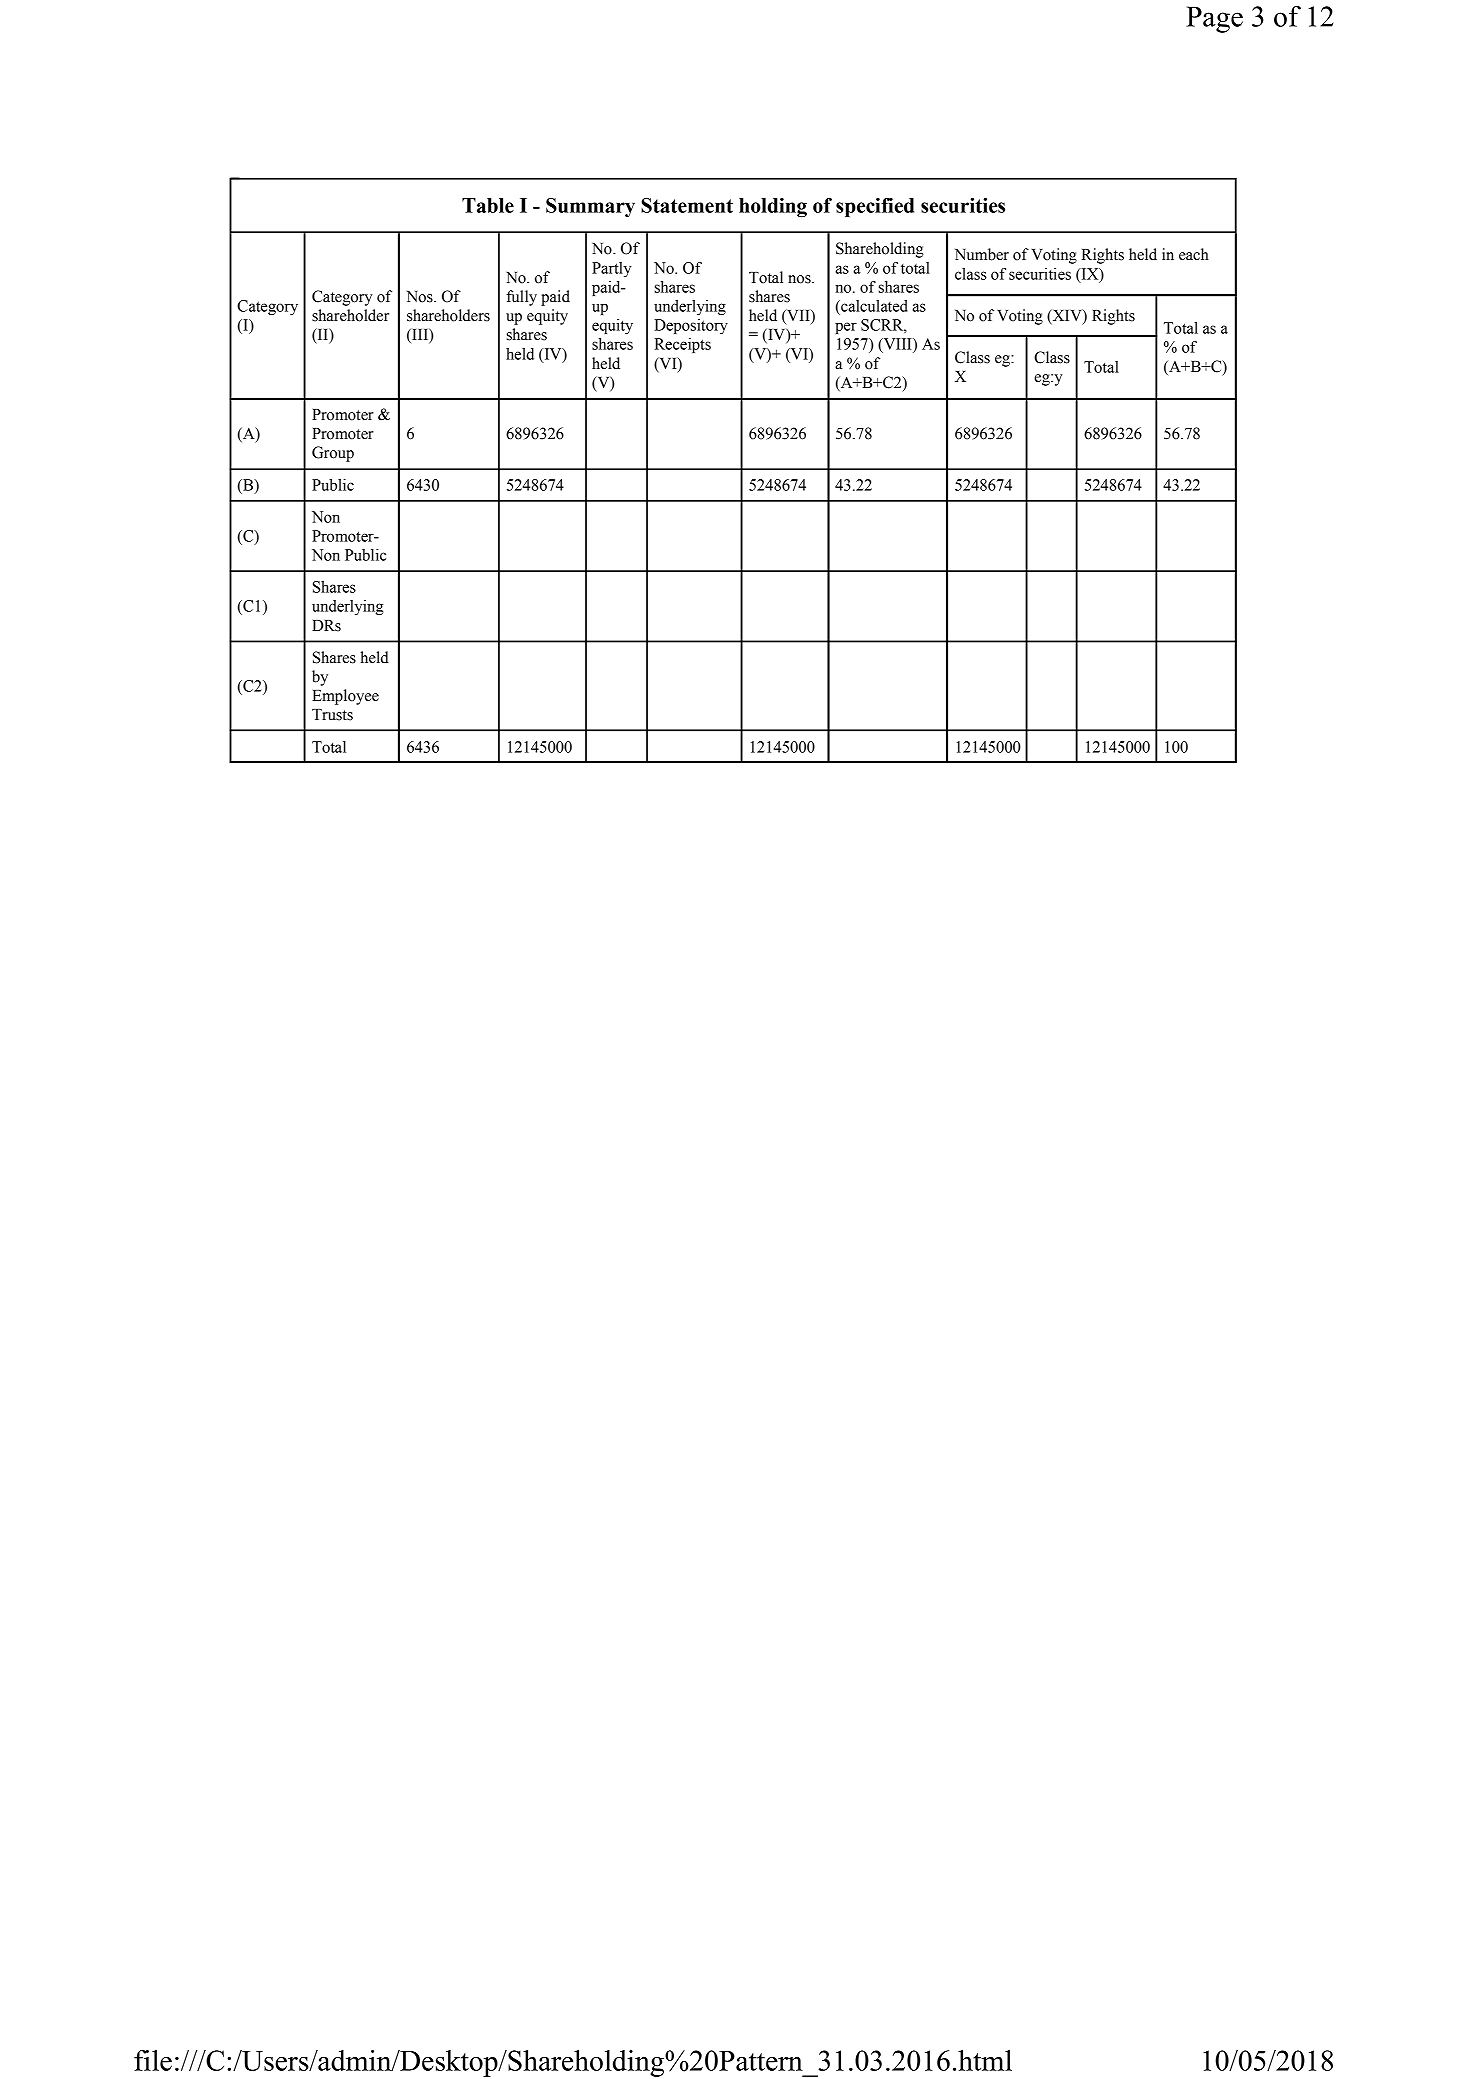 This screenshot has height=2079, width=1469. I want to click on Statement, so click(687, 205).
